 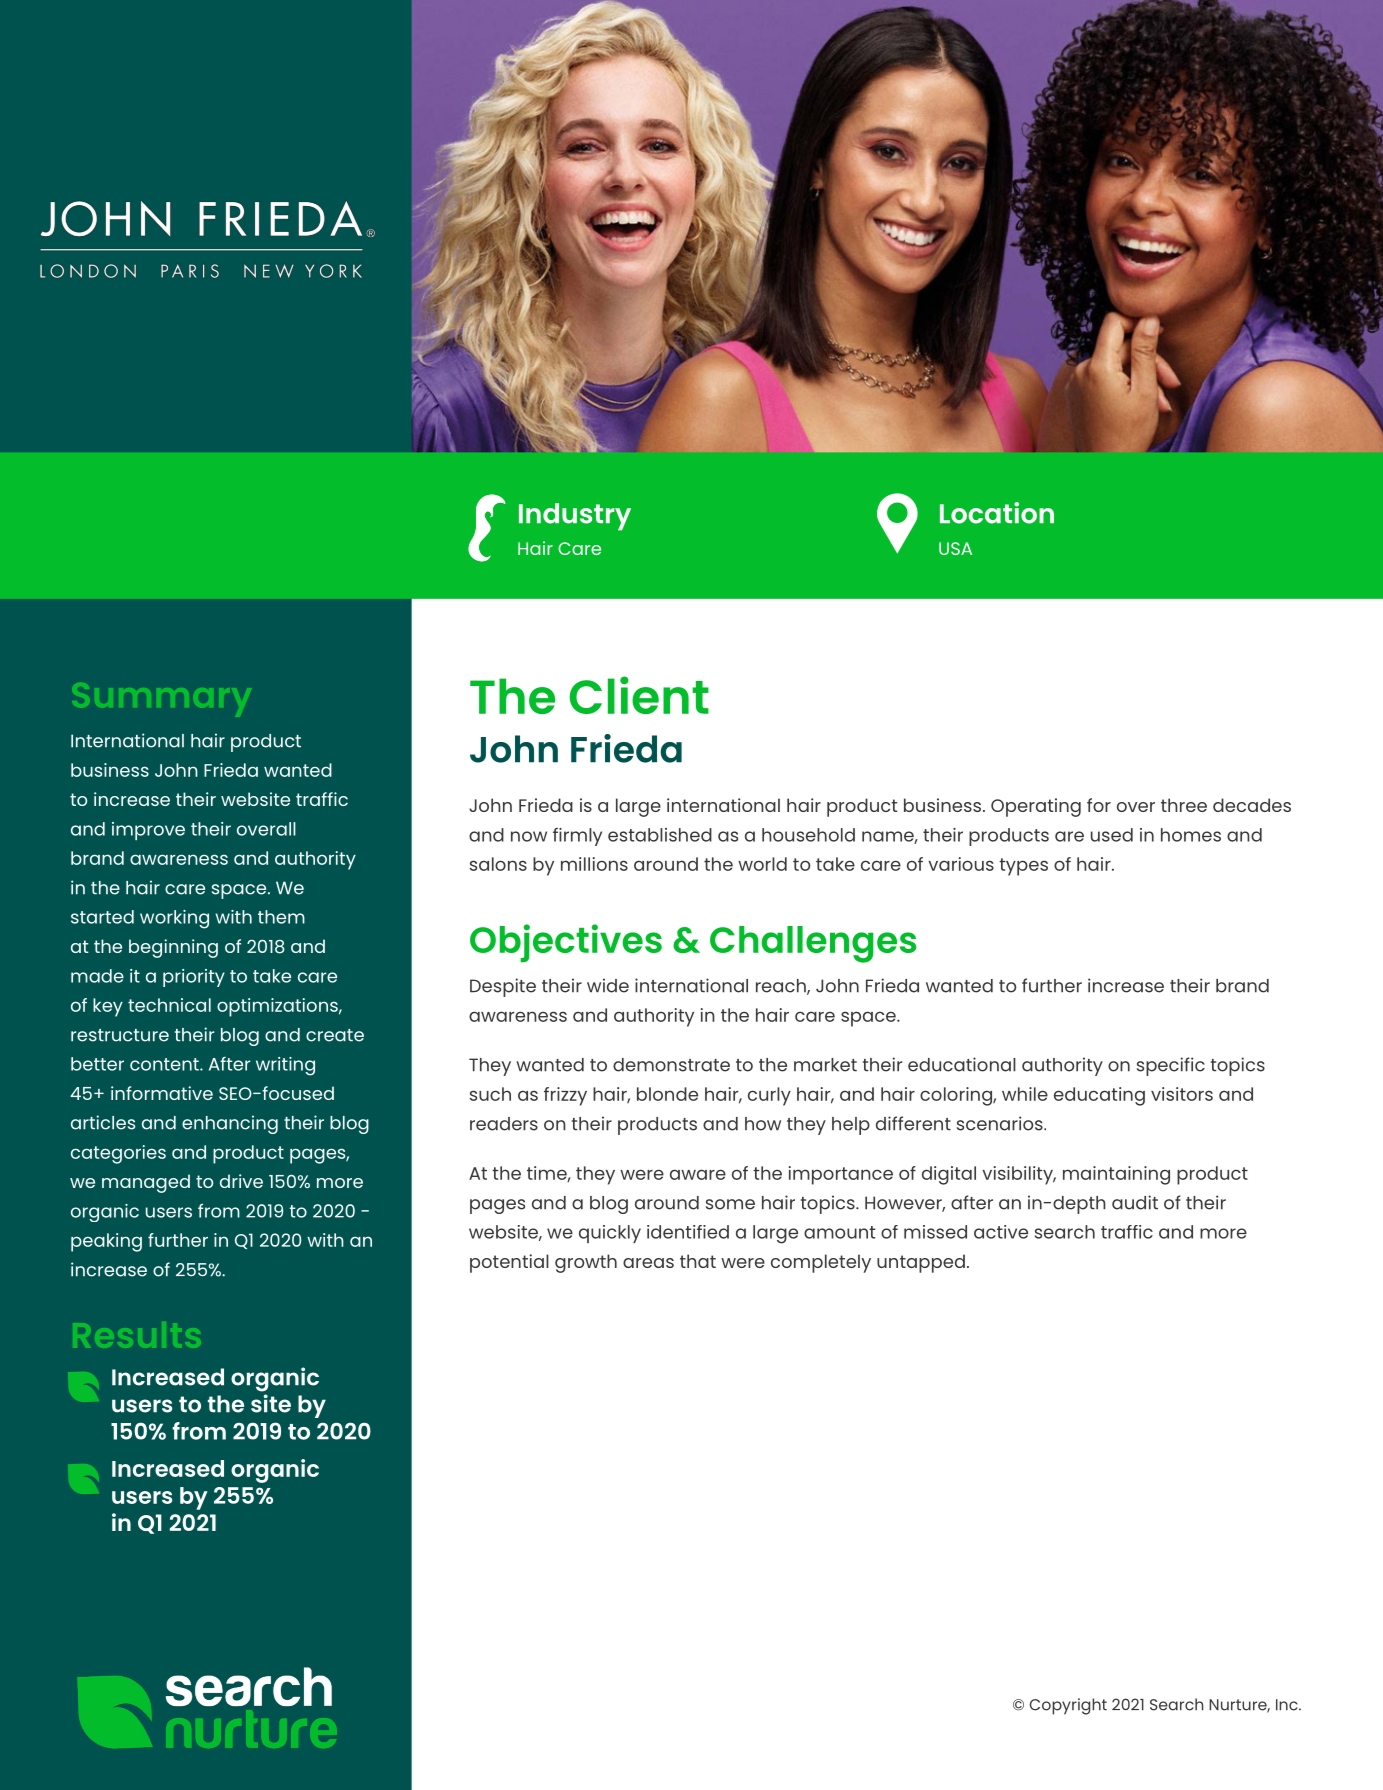 What do you see at coordinates (921, 1263) in the screenshot?
I see `untapped` at bounding box center [921, 1263].
